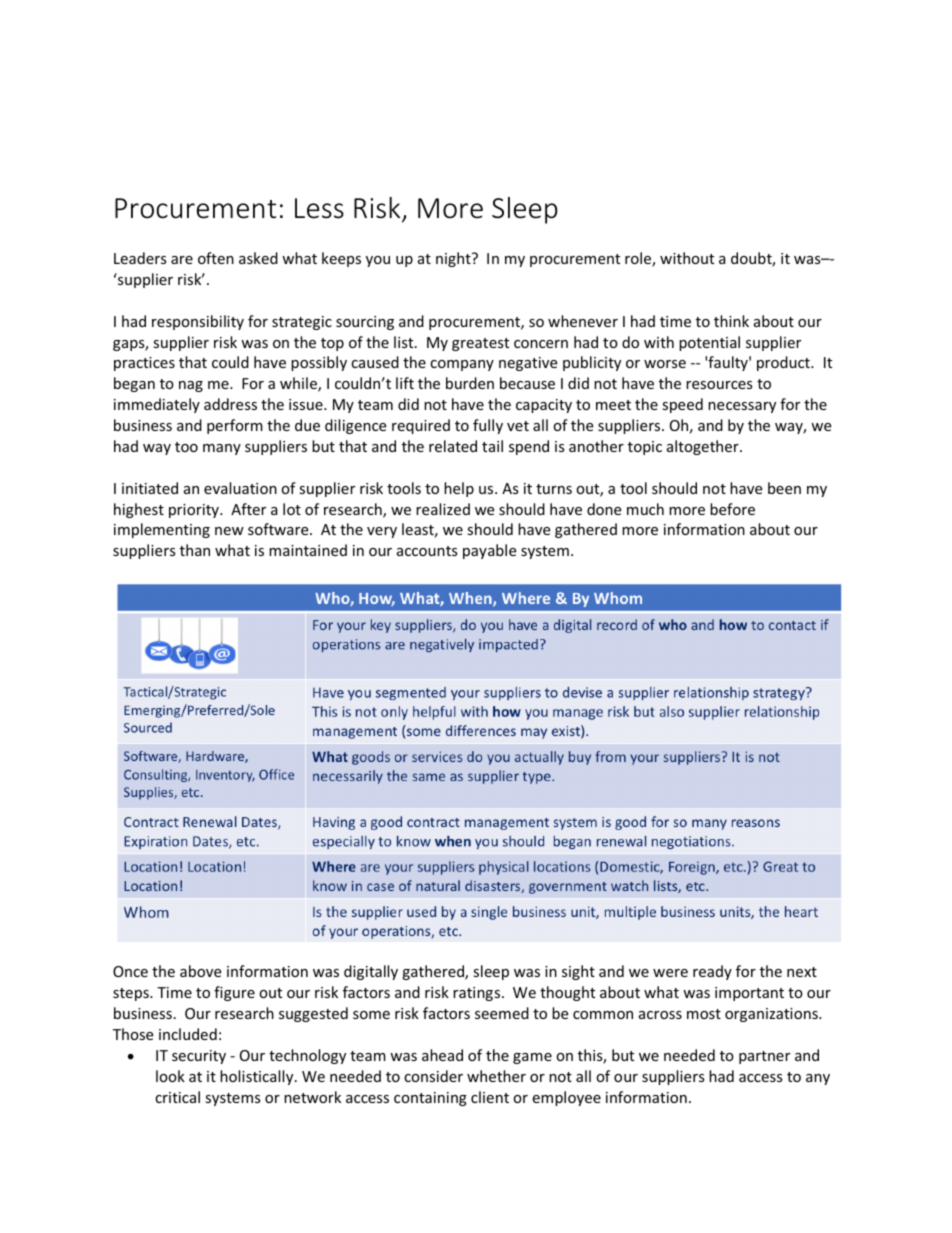 The height and width of the image is (1233, 952). Describe the element at coordinates (195, 550) in the image. I see `than` at that location.
